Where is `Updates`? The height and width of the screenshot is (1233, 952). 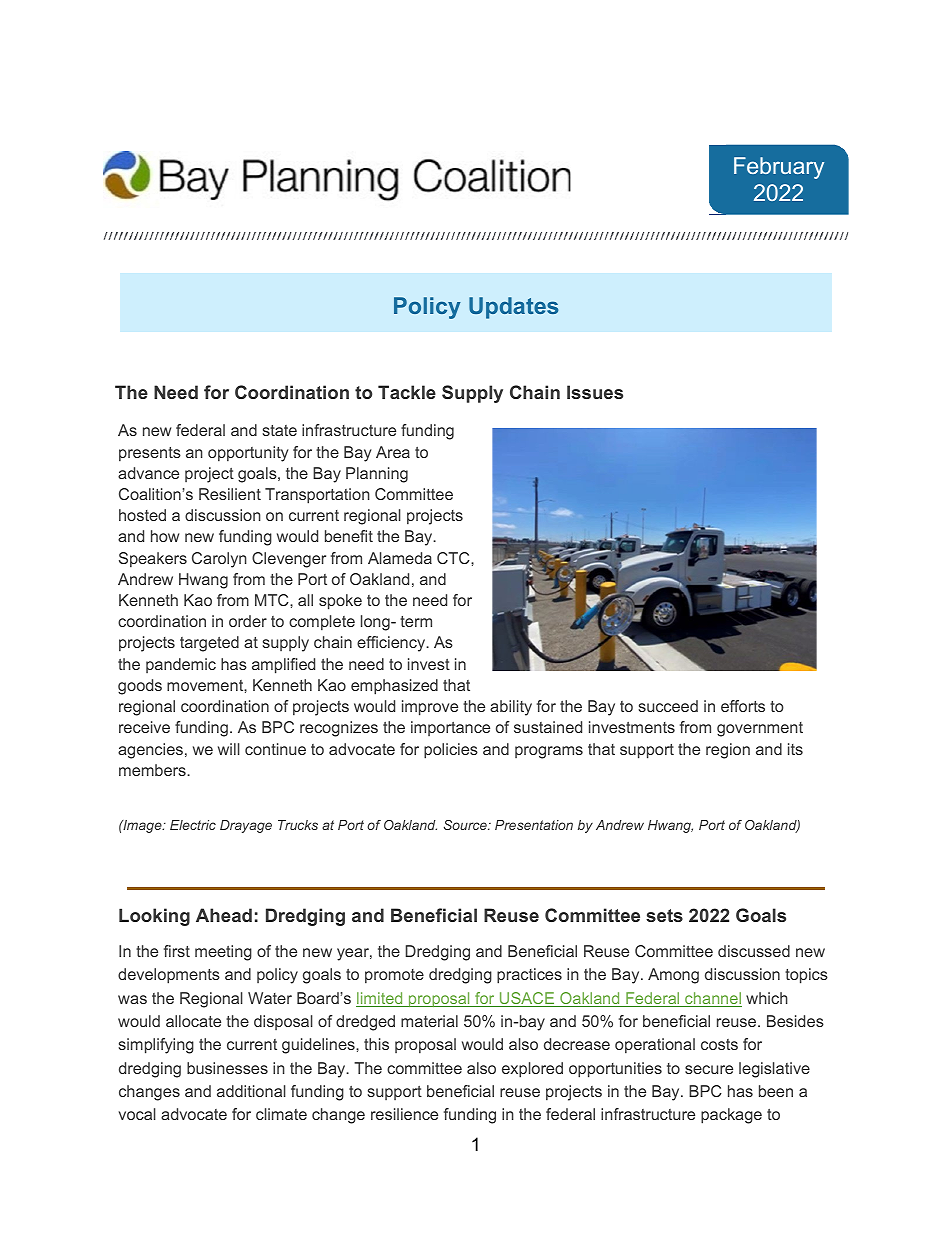 Updates is located at coordinates (513, 308).
